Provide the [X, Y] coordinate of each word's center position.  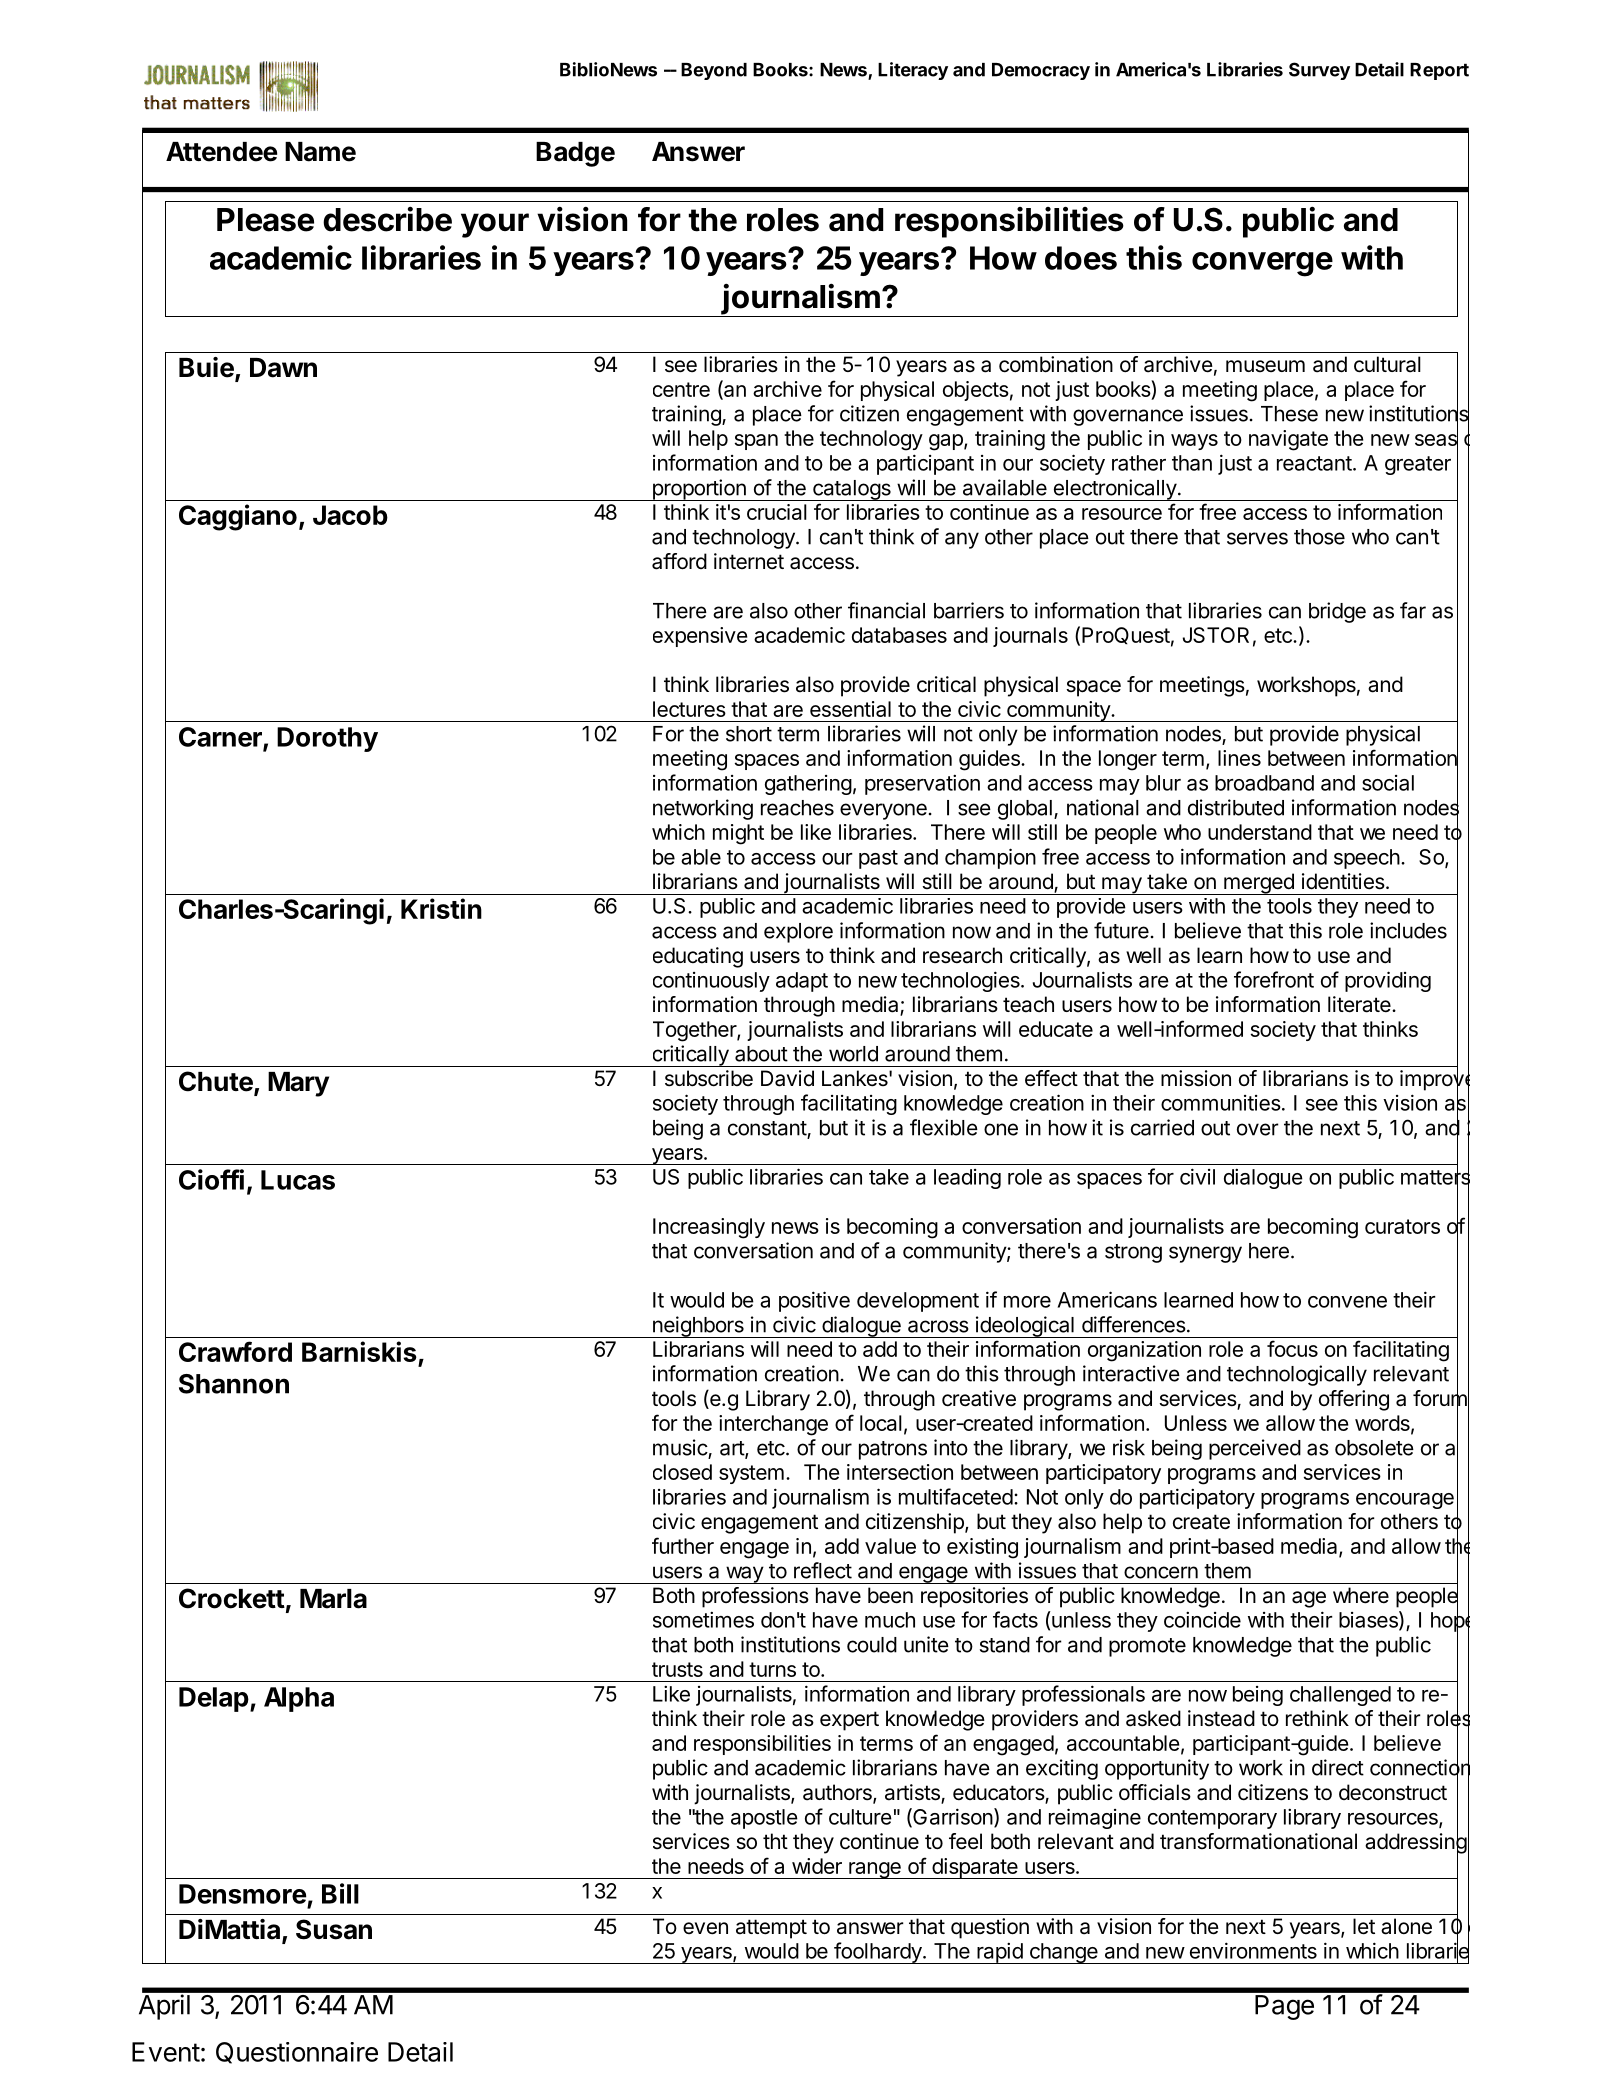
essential [850, 709]
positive [814, 1301]
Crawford [235, 1351]
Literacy [913, 71]
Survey [1319, 71]
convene [1347, 1302]
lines [1239, 758]
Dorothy [327, 739]
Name [320, 152]
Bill [340, 1893]
